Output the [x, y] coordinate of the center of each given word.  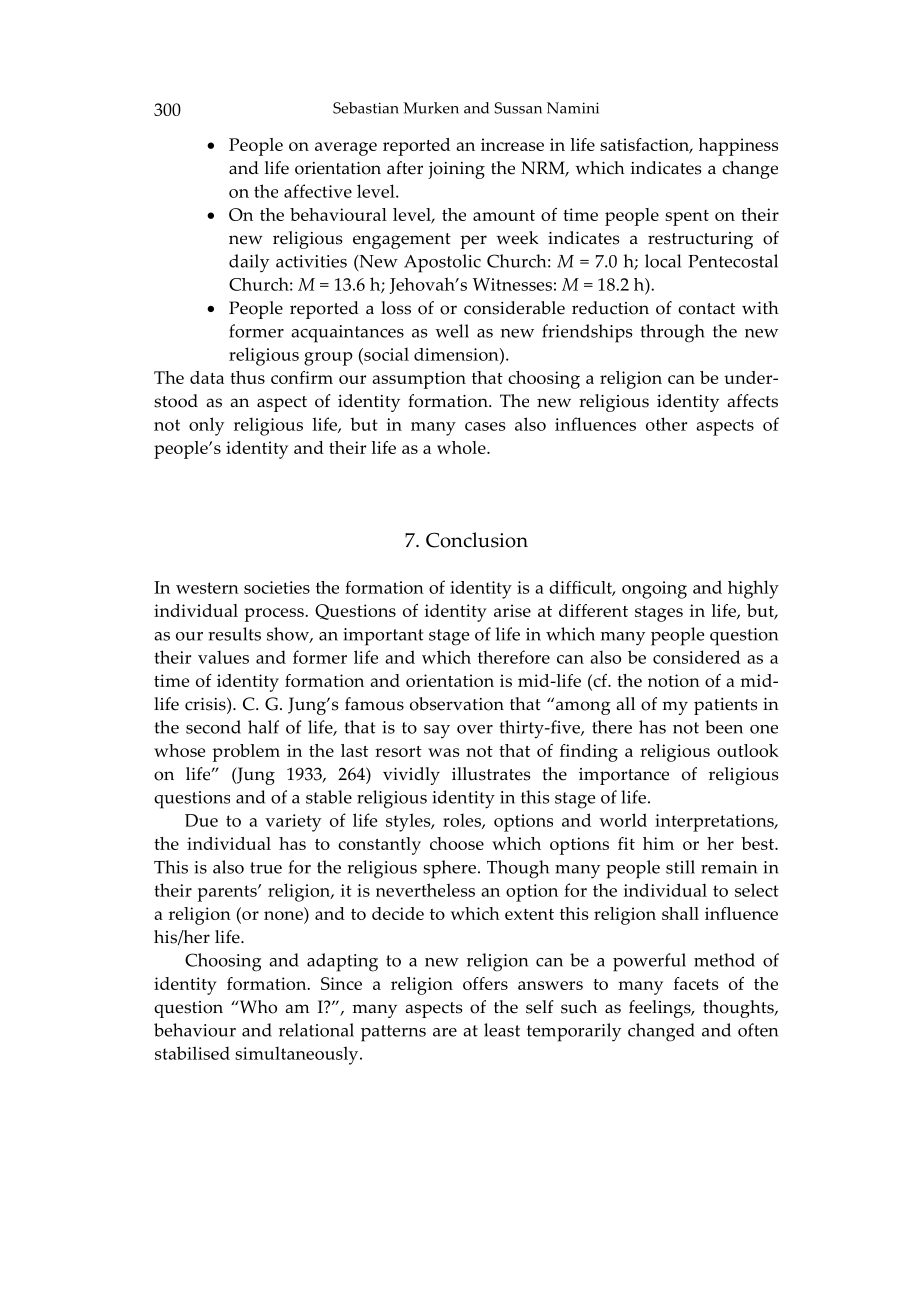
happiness [738, 147]
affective [318, 191]
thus [247, 377]
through [672, 333]
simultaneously [298, 1055]
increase [512, 144]
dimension [457, 354]
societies [277, 587]
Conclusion [477, 540]
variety [293, 823]
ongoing [654, 590]
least [502, 1030]
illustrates [491, 774]
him [658, 843]
